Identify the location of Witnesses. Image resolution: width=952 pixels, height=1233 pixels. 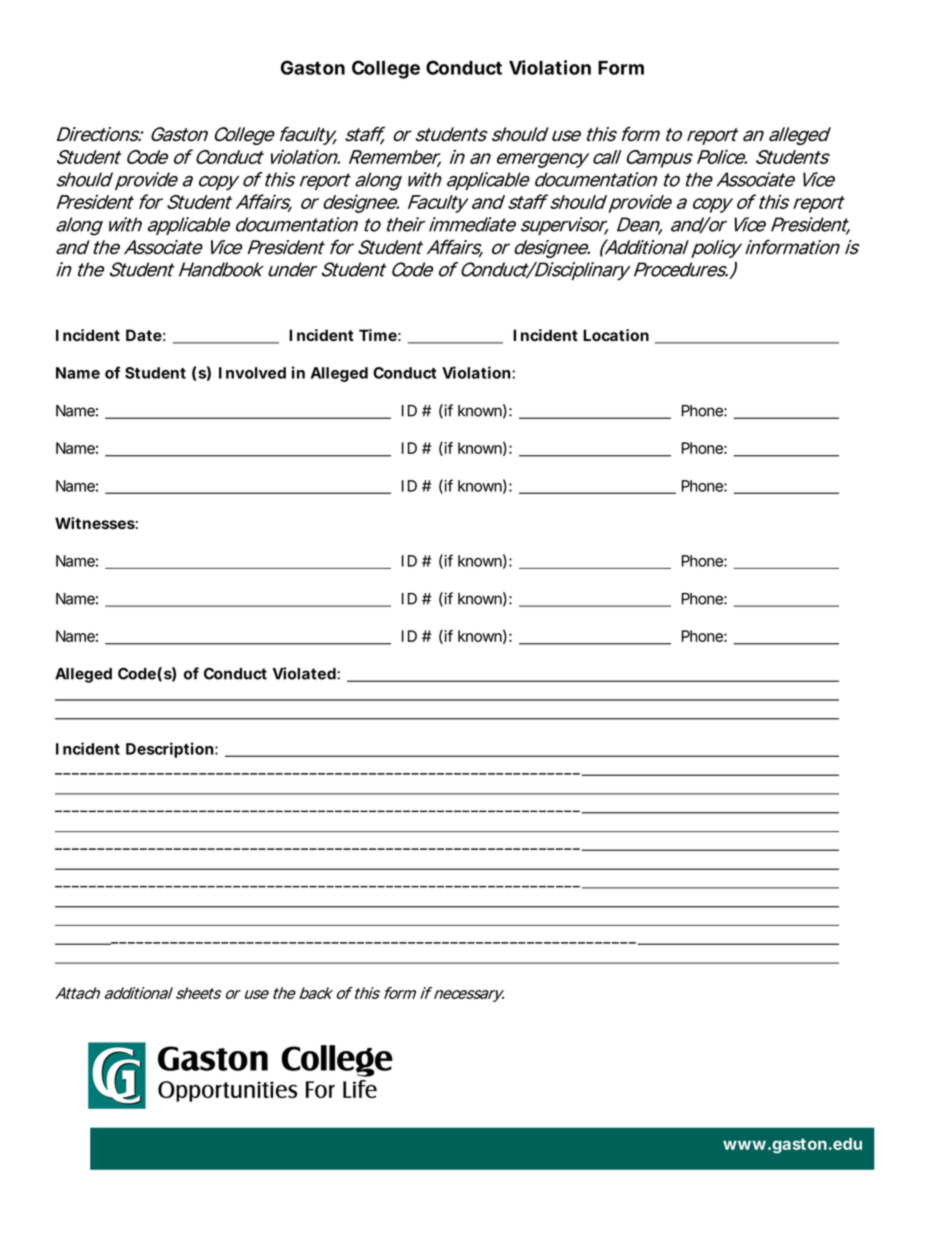
(95, 523).
